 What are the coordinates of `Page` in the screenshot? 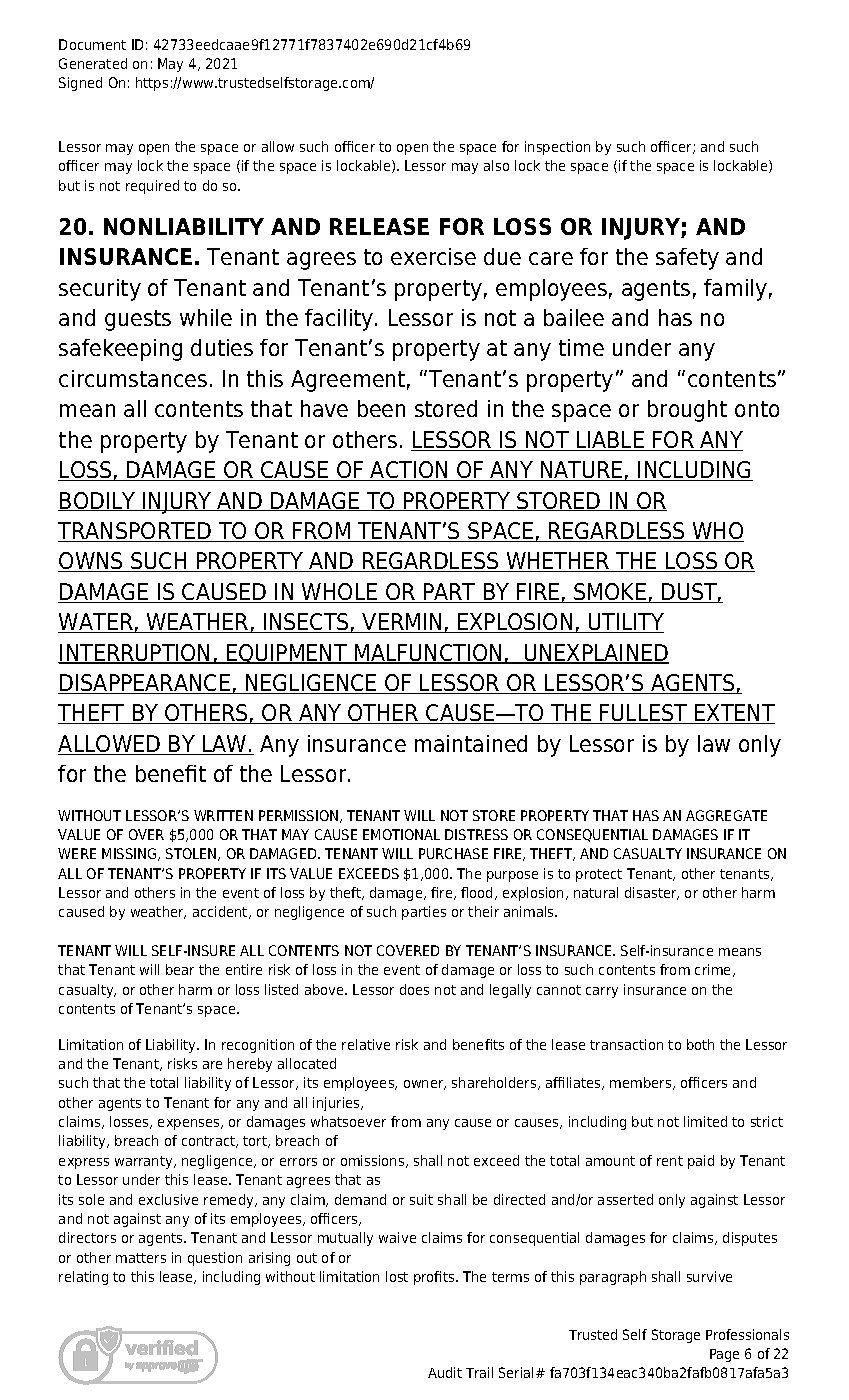 It's located at (724, 1355).
